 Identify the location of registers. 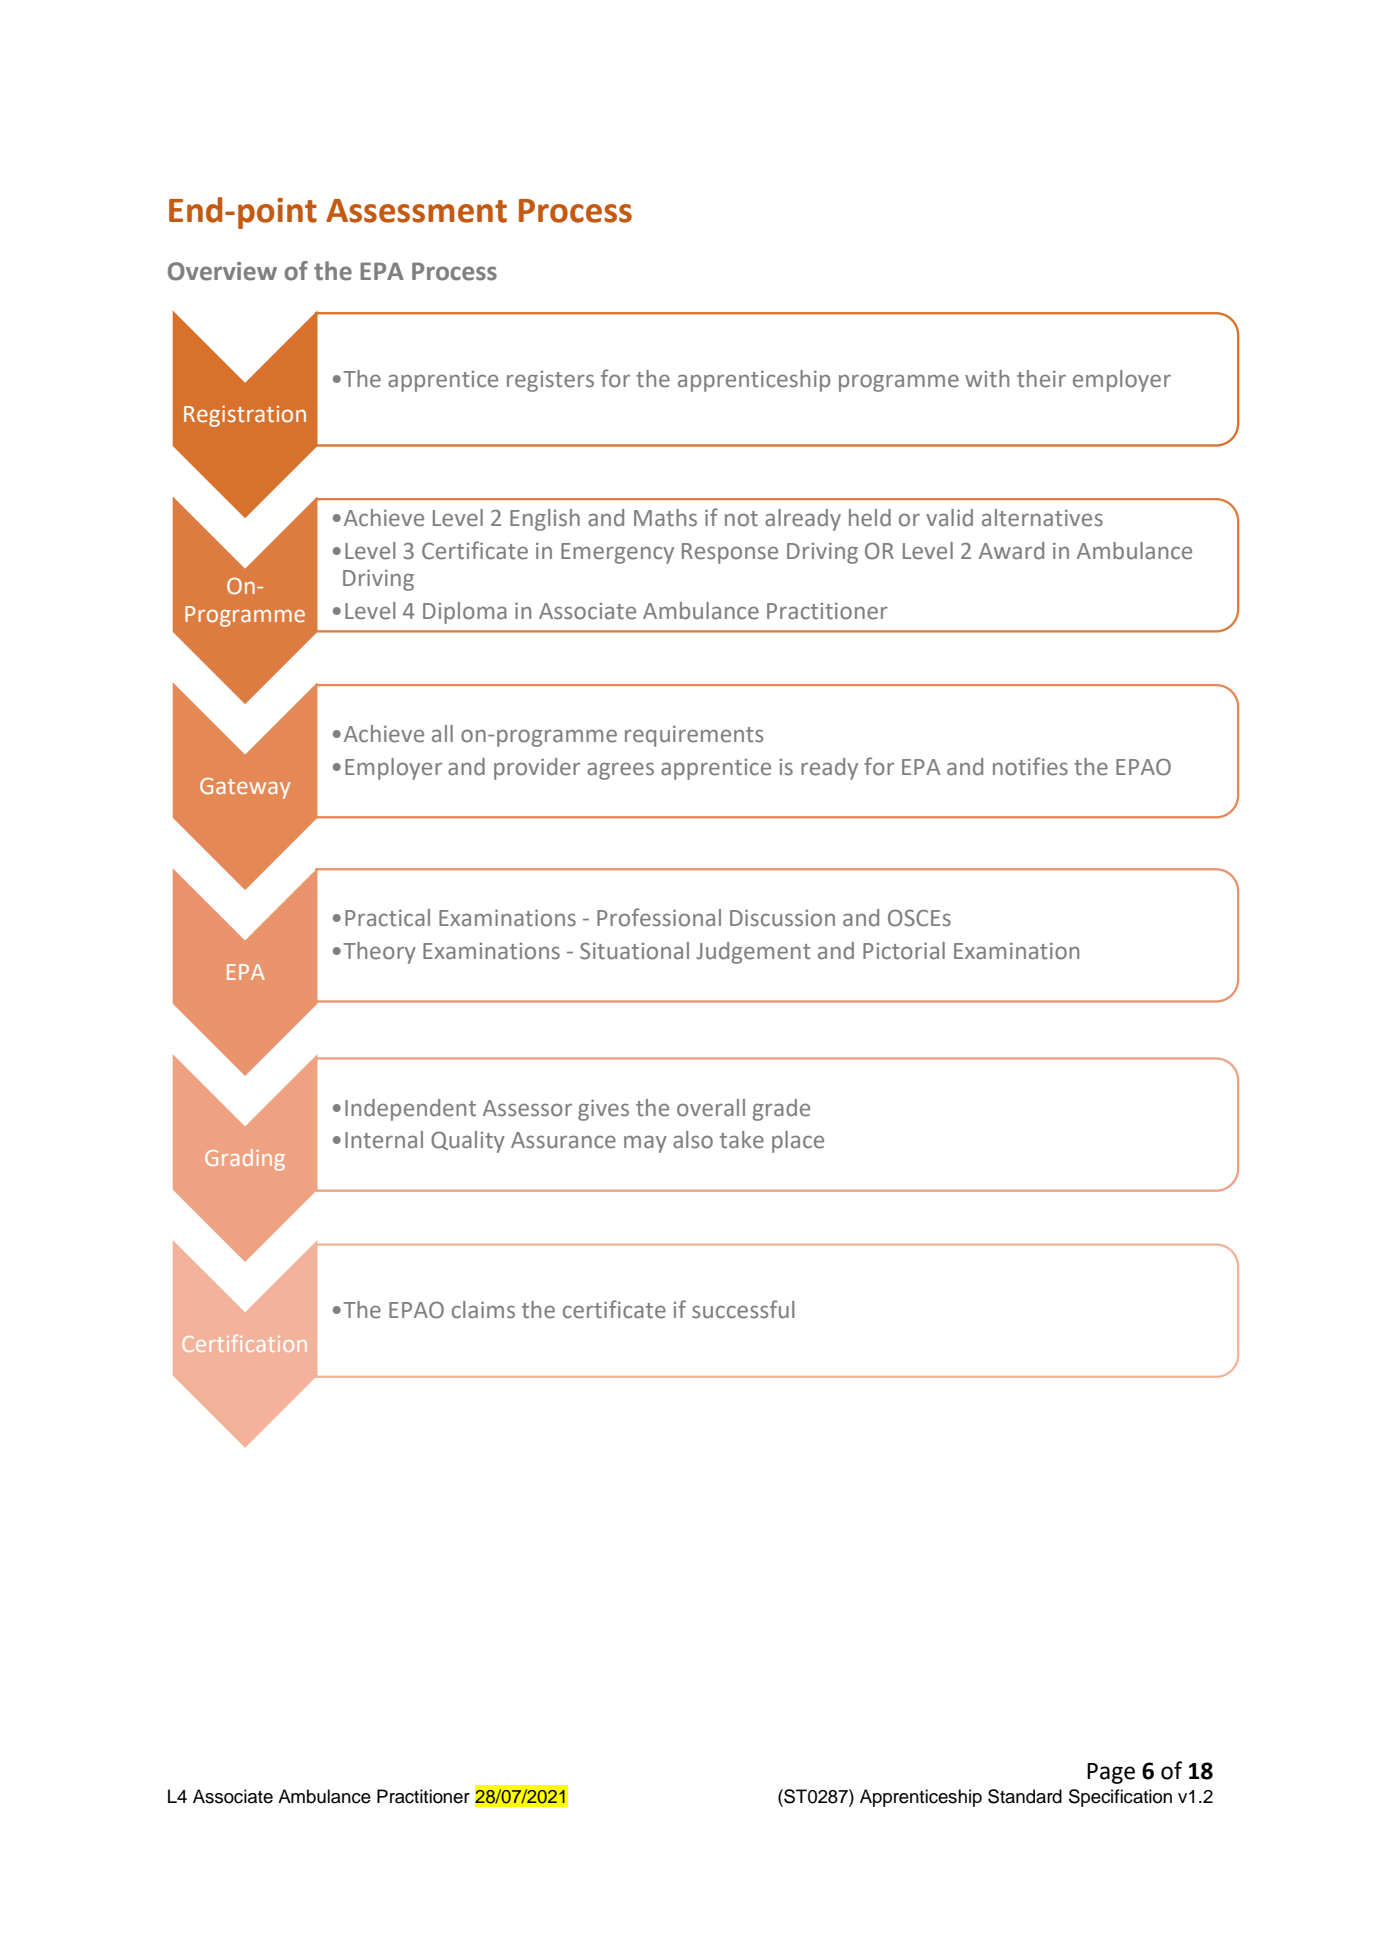
(550, 381).
